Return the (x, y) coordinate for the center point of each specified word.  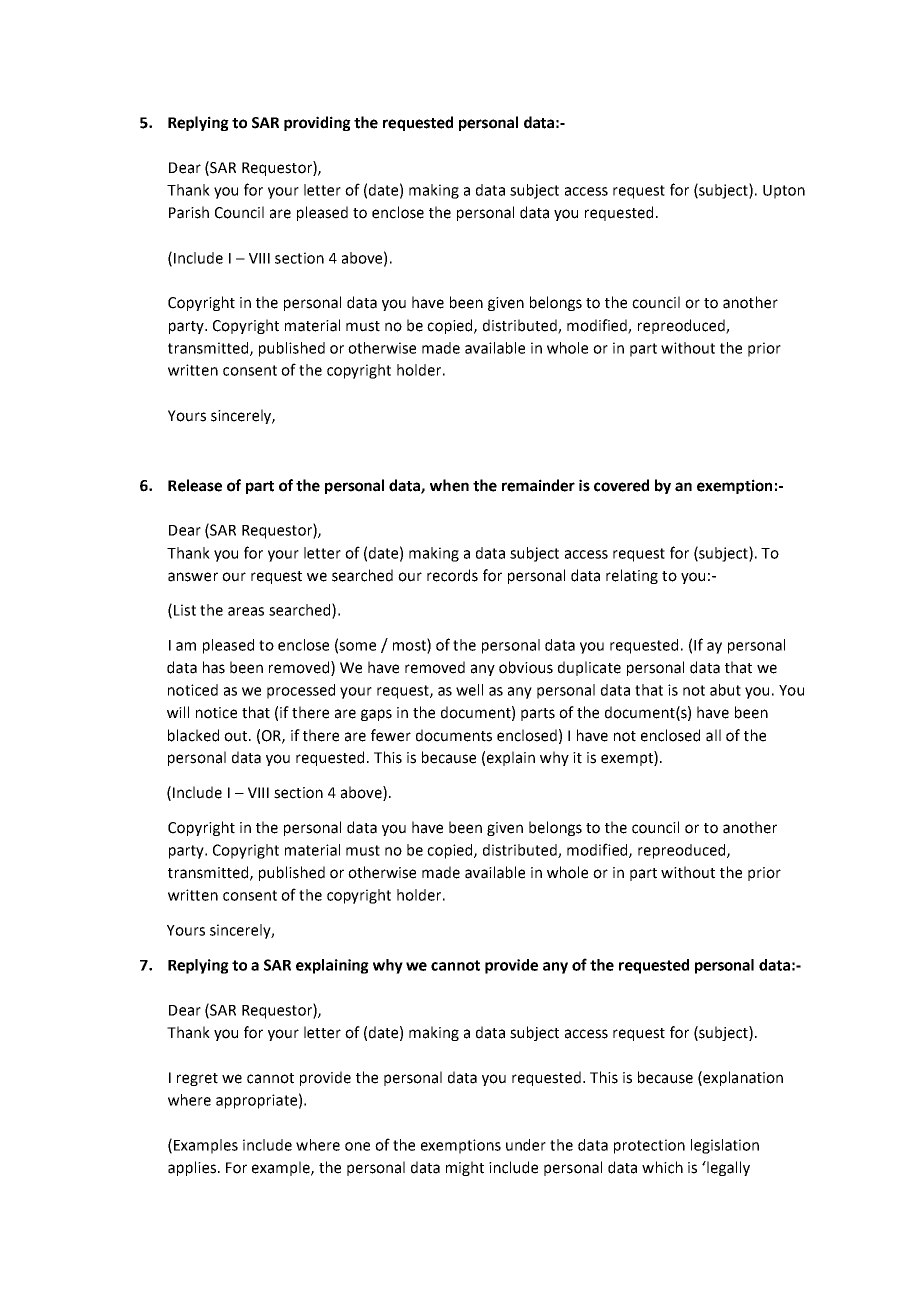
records (452, 575)
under (526, 1145)
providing (317, 123)
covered (621, 485)
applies (193, 1168)
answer (193, 577)
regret (197, 1079)
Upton (784, 192)
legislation (725, 1146)
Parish (189, 212)
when (449, 485)
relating (632, 576)
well (469, 690)
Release (195, 485)
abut (725, 690)
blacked (193, 735)
